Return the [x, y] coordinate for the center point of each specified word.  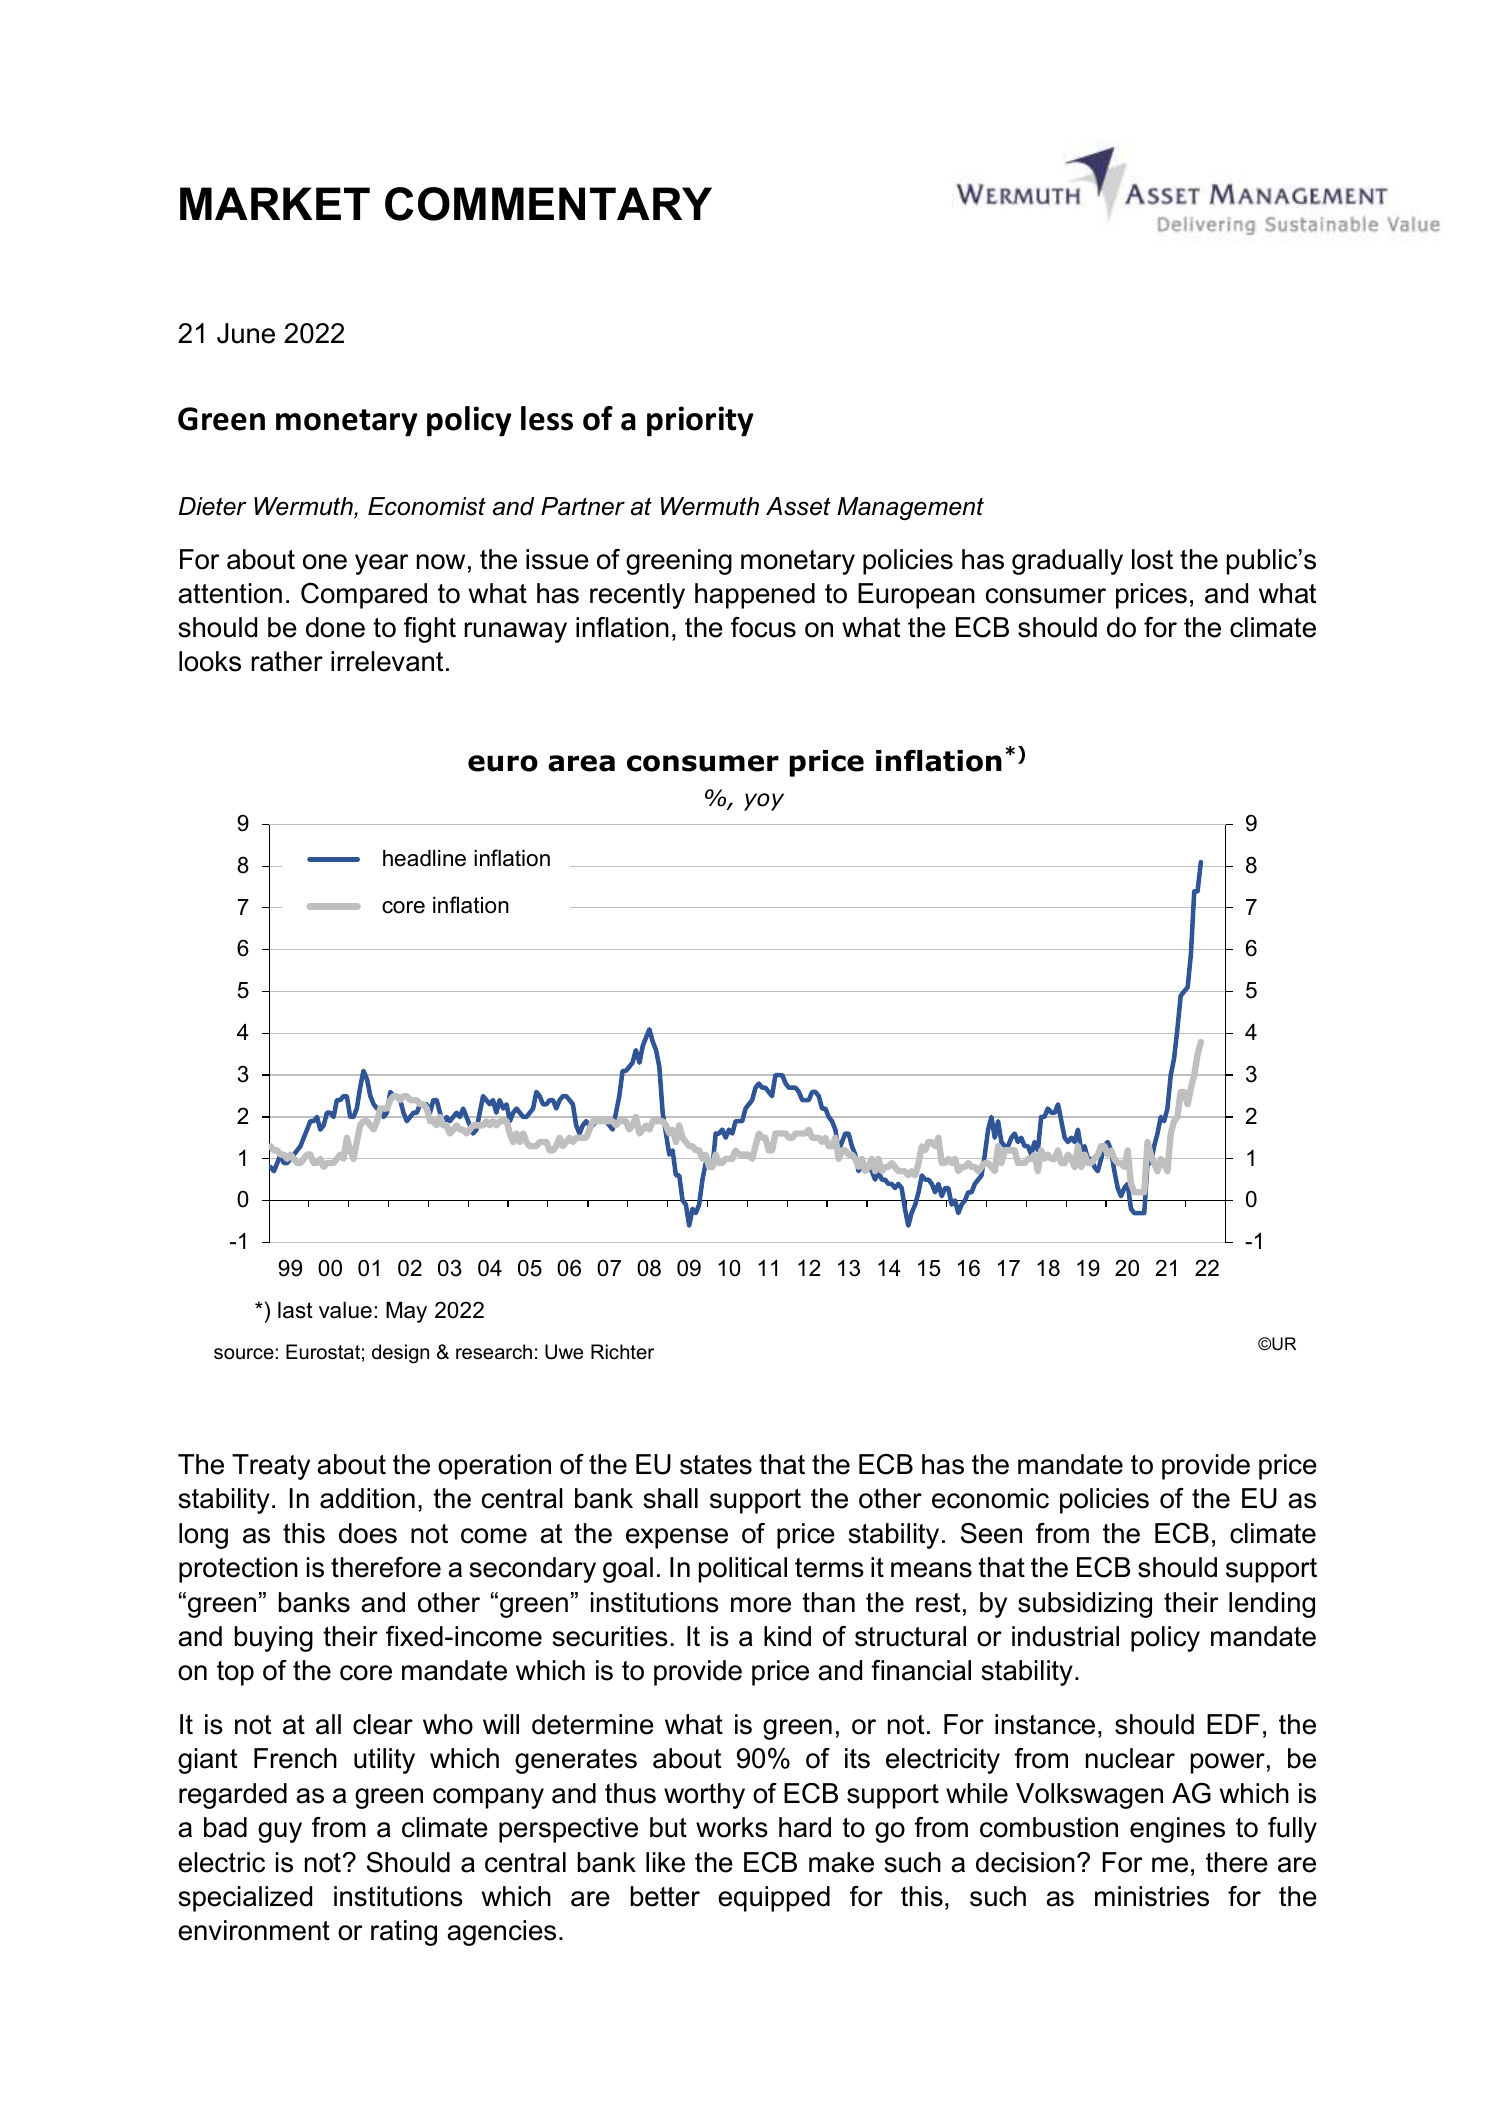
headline [424, 858]
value [345, 1310]
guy [280, 1832]
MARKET [275, 203]
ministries [1152, 1896]
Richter [622, 1352]
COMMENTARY [548, 204]
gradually [1067, 562]
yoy [764, 802]
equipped [774, 1899]
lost [1152, 559]
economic [990, 1498]
